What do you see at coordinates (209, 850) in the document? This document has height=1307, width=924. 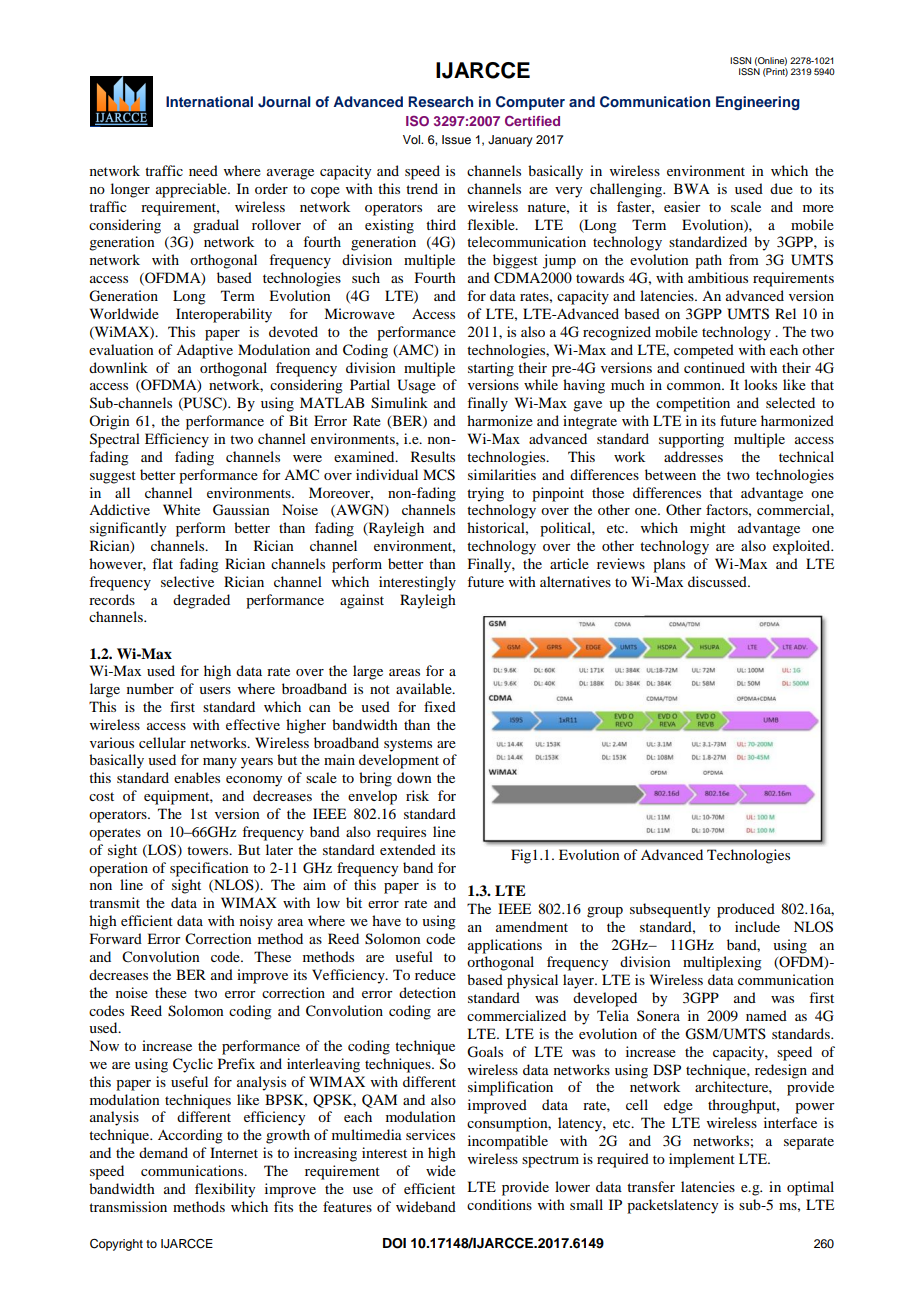 I see `towers` at bounding box center [209, 850].
